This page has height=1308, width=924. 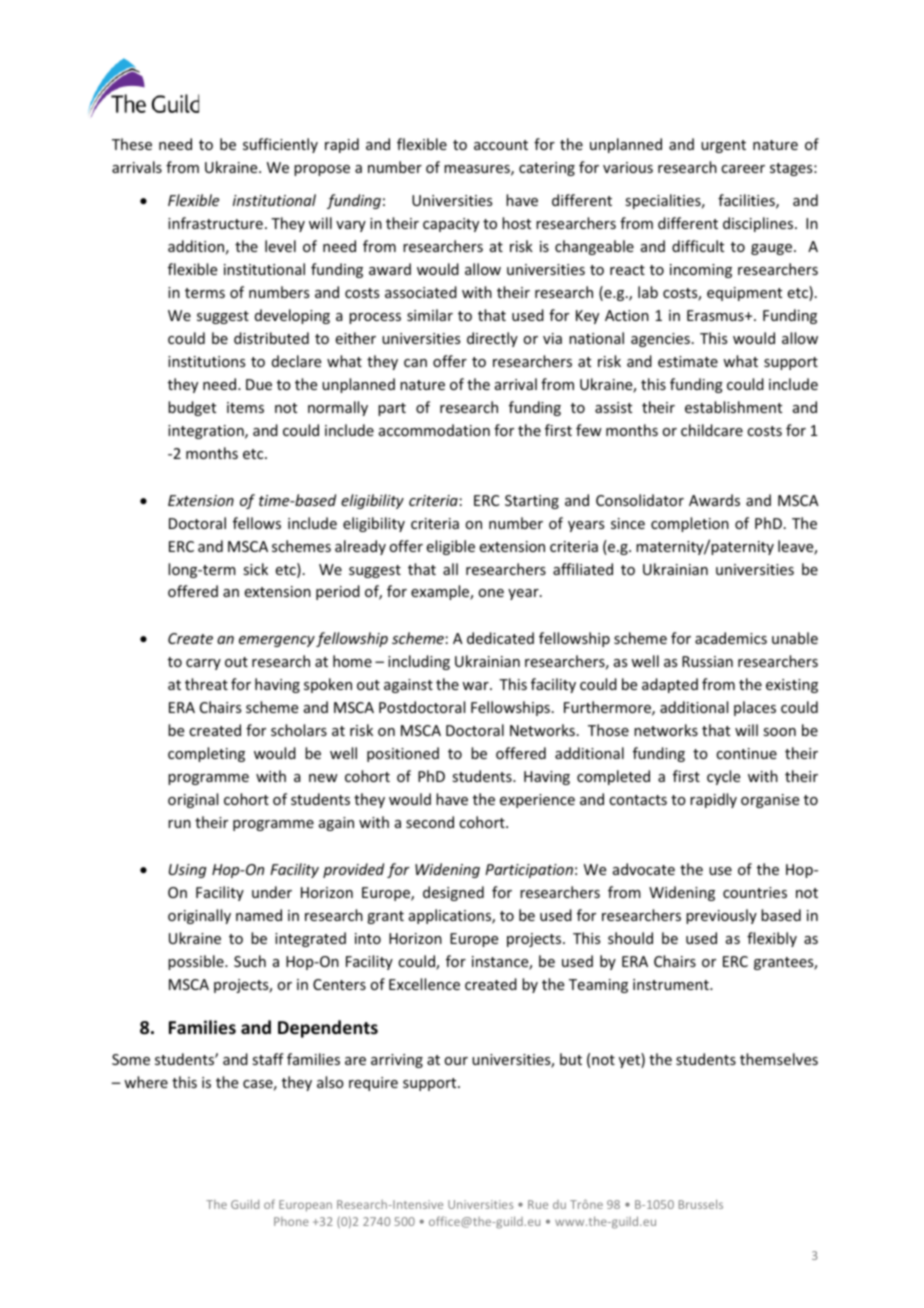 What do you see at coordinates (419, 662) in the page?
I see `including` at bounding box center [419, 662].
